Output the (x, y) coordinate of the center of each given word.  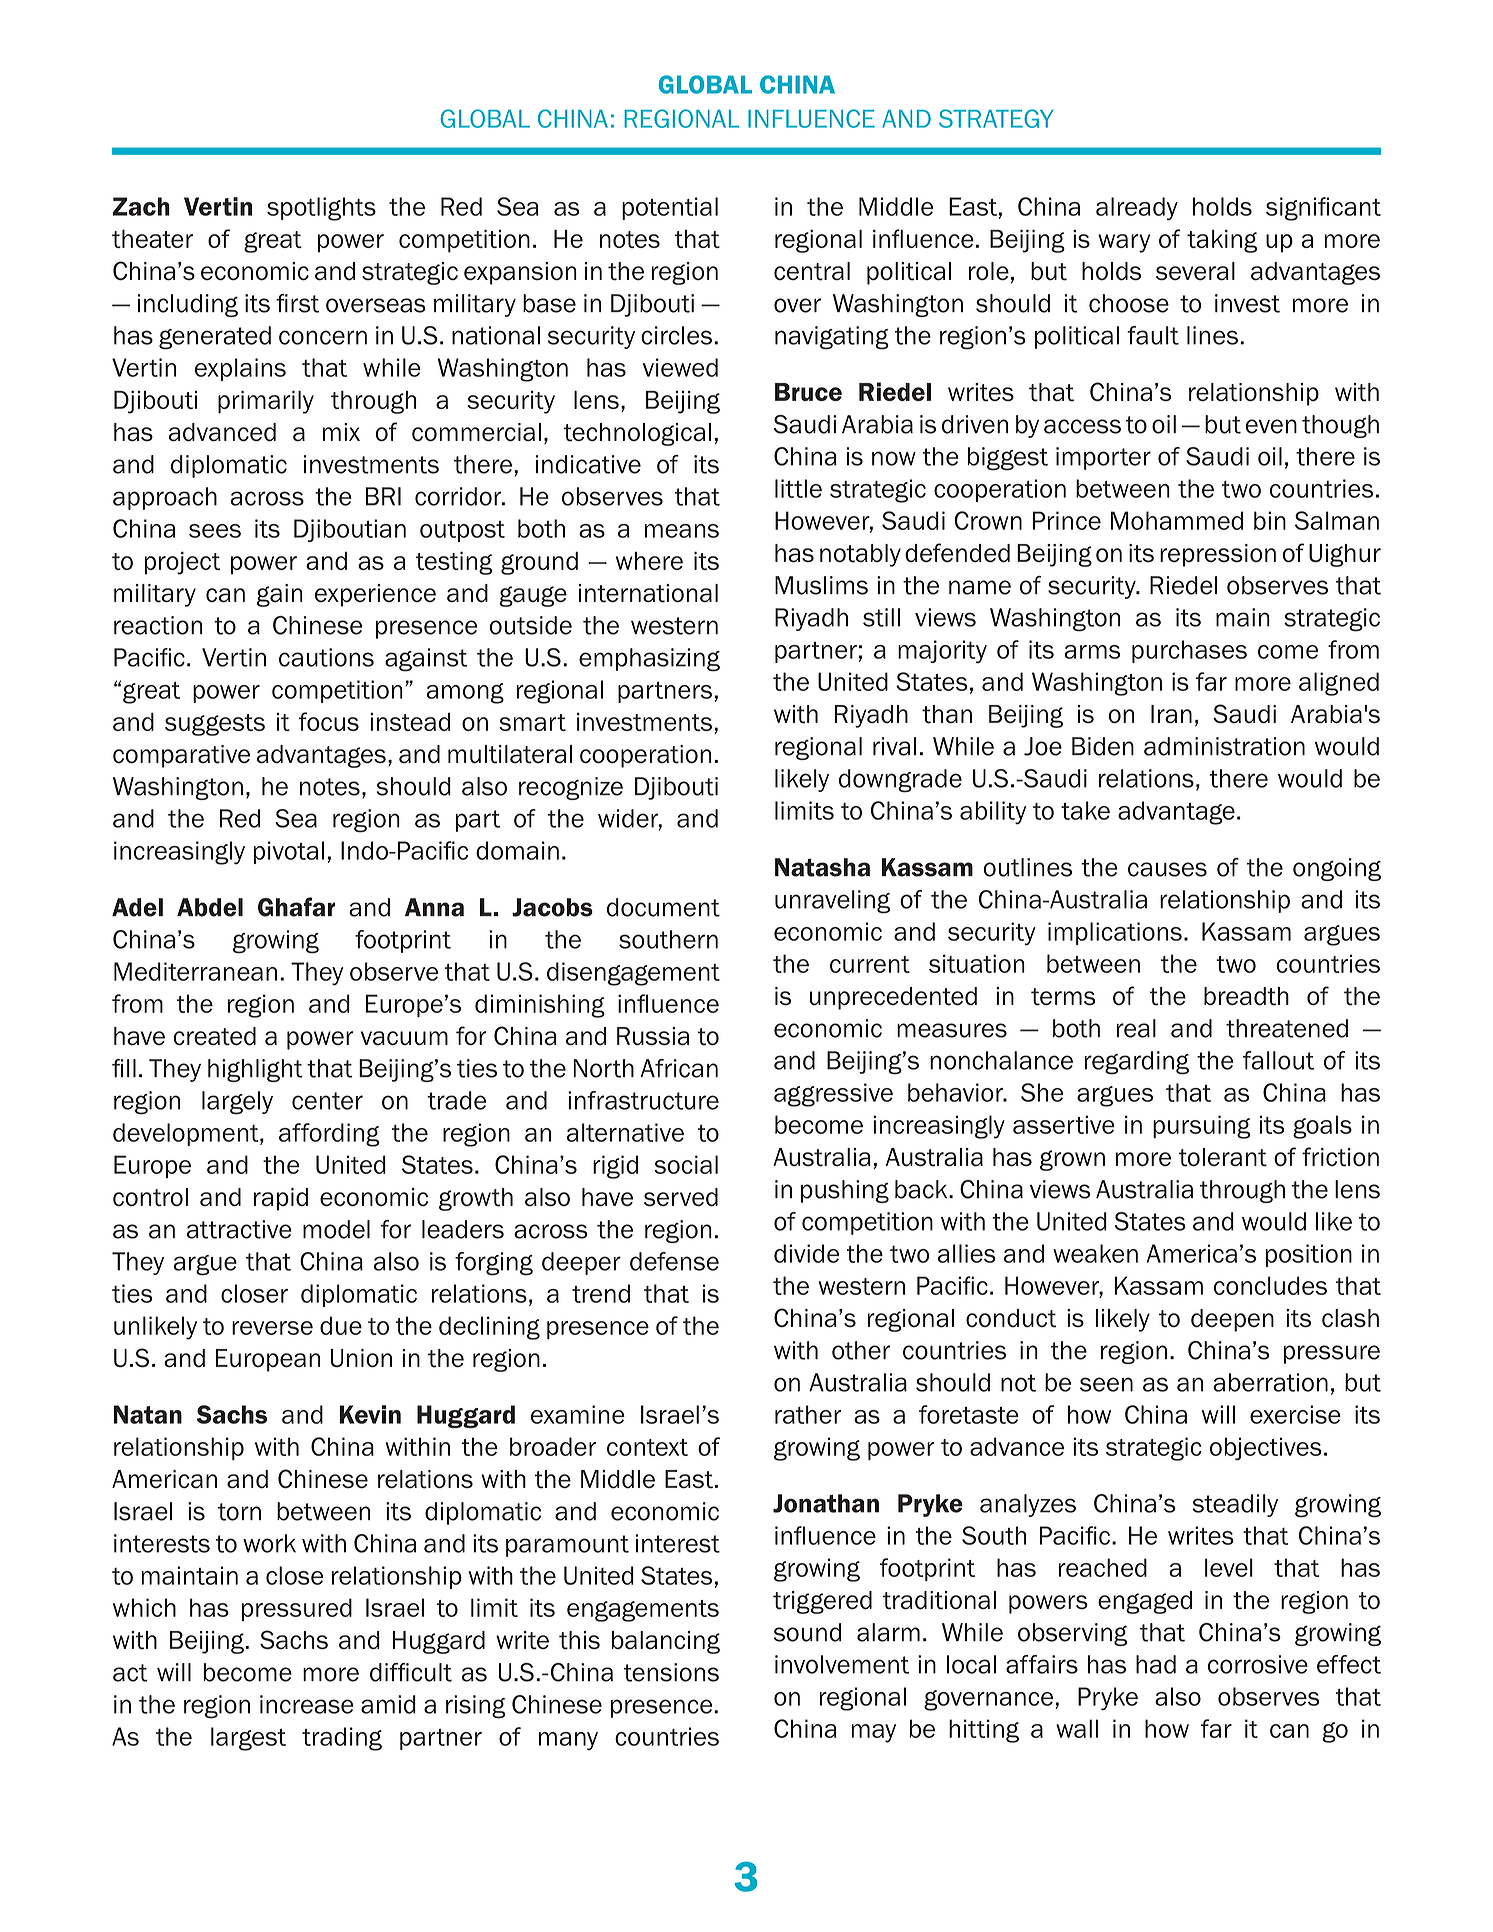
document (663, 907)
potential (670, 208)
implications (1115, 933)
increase (307, 1704)
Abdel (210, 907)
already (1137, 209)
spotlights (321, 209)
